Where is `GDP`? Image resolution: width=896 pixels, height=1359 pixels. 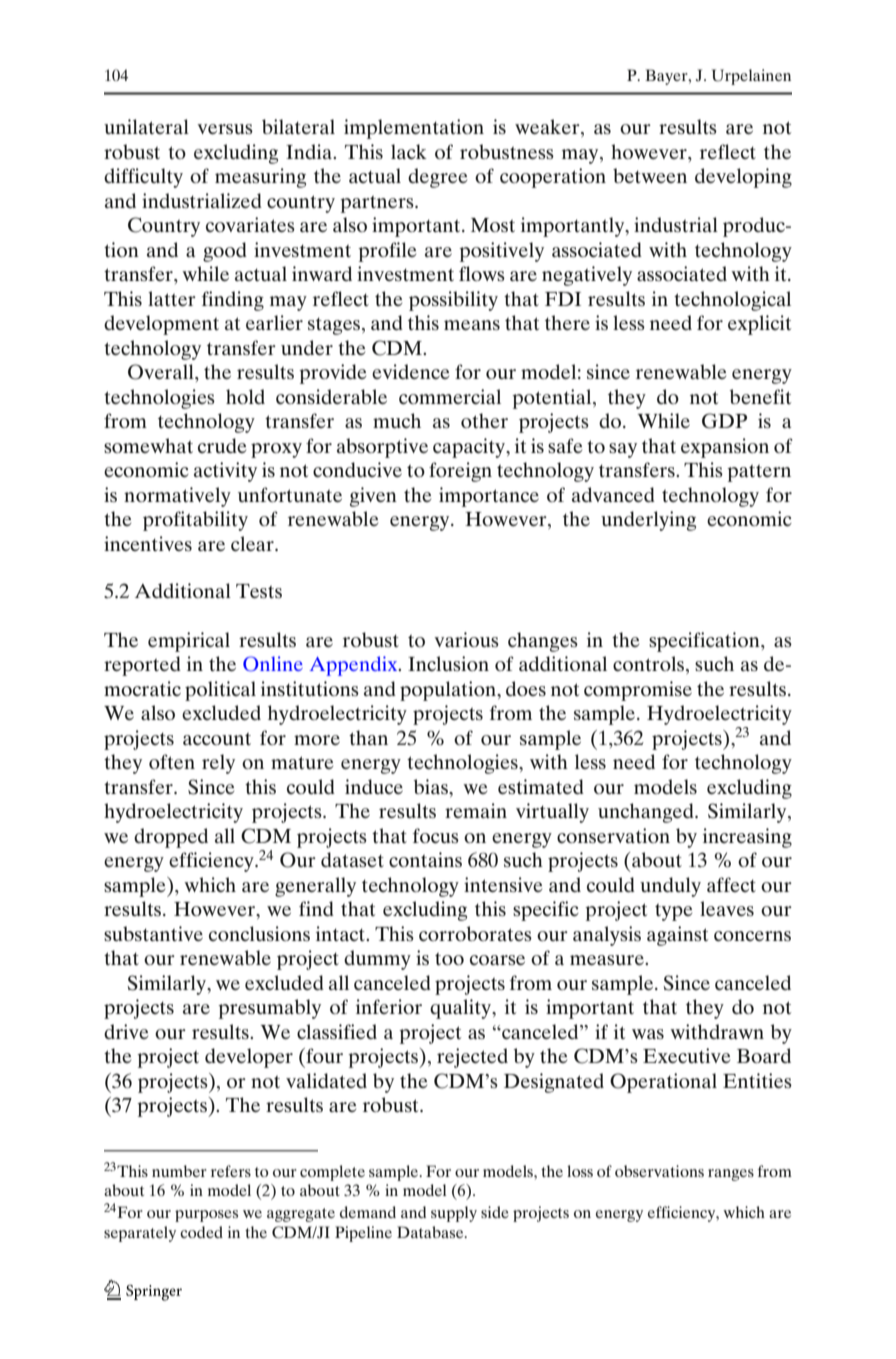
GDP is located at coordinates (724, 421).
